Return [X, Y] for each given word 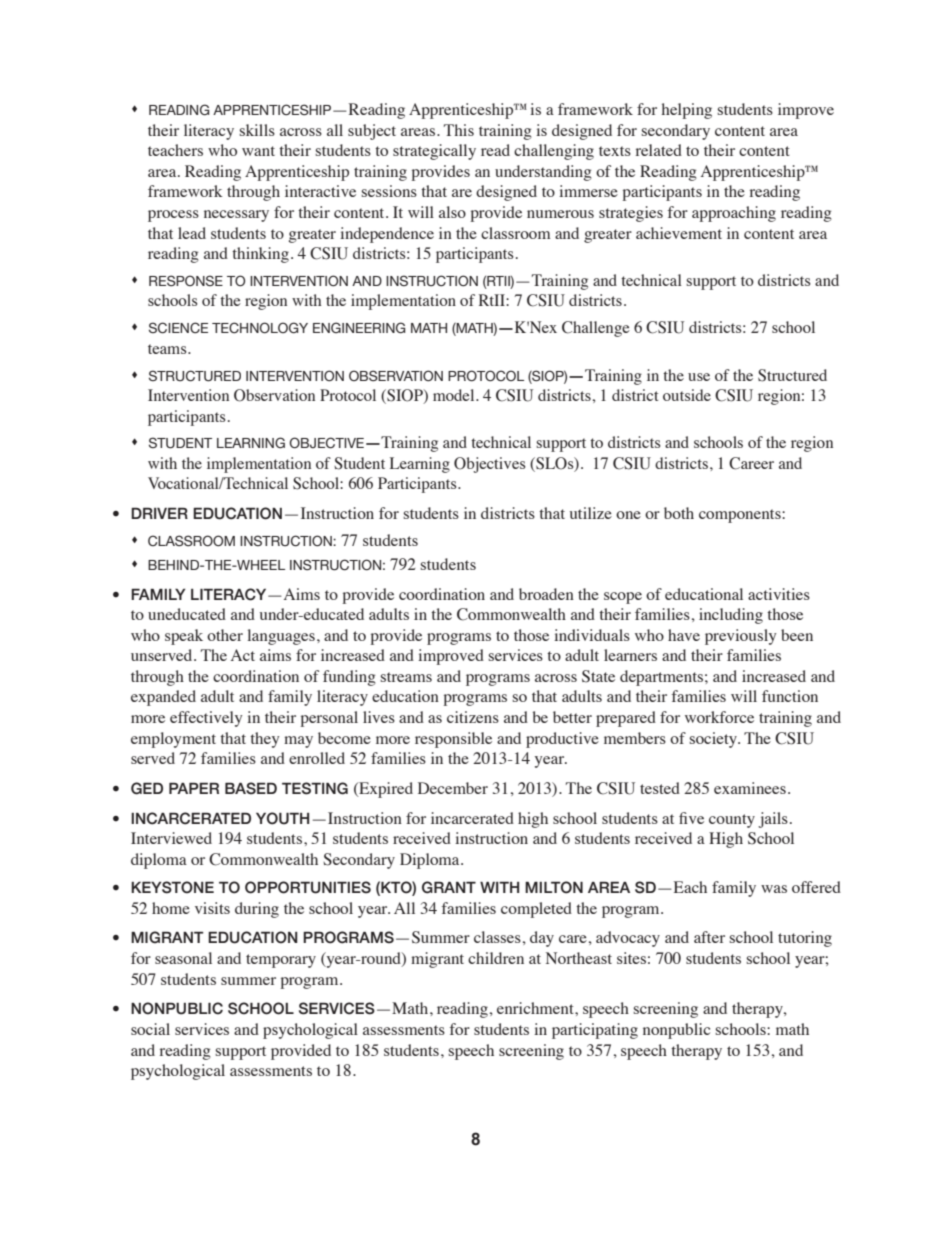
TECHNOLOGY [260, 328]
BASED [251, 788]
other [225, 635]
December [453, 788]
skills [257, 130]
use [699, 377]
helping [687, 111]
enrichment [536, 1008]
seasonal [183, 958]
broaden [546, 594]
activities [779, 594]
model [455, 395]
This [459, 130]
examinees [750, 788]
